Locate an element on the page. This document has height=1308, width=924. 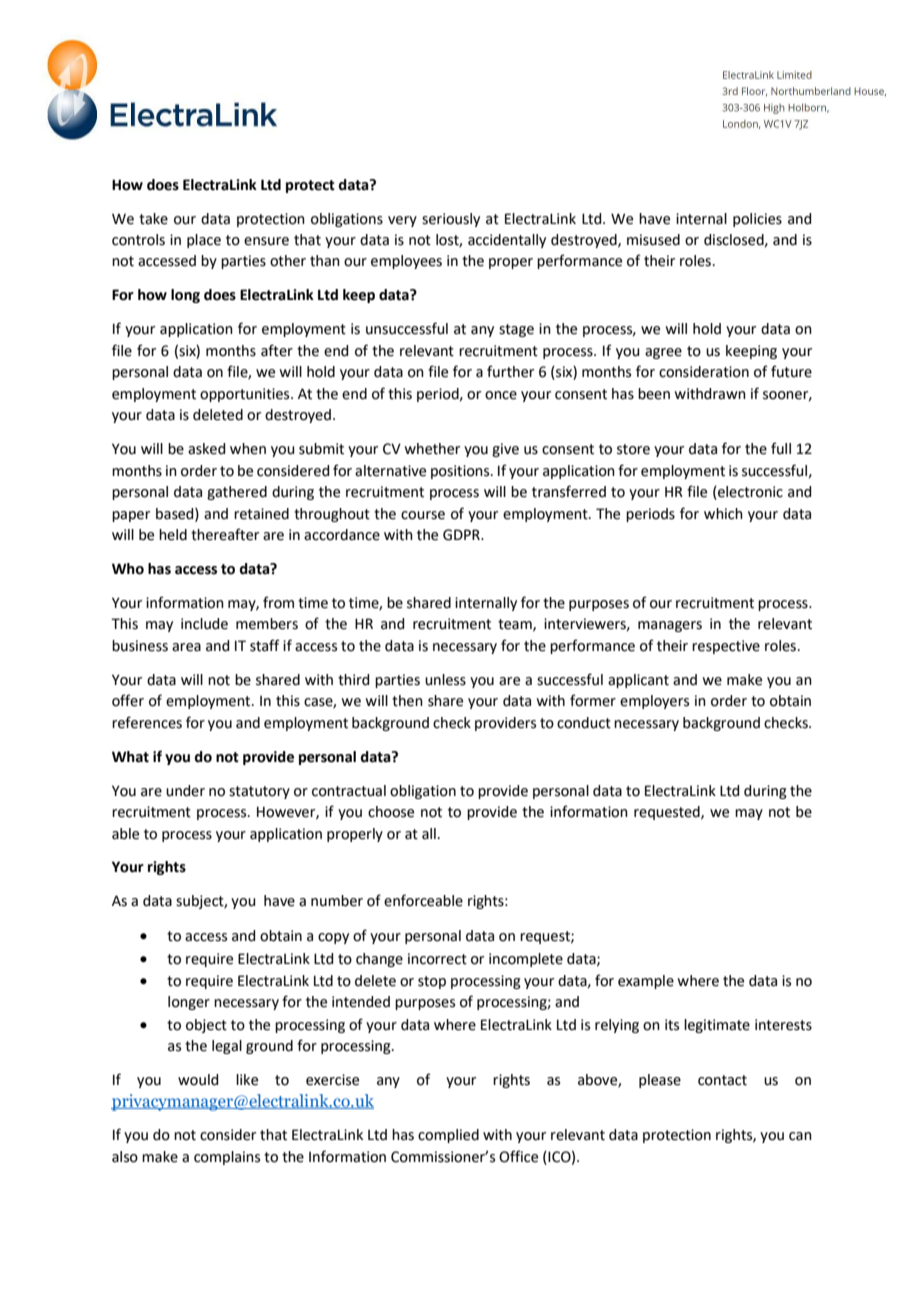
place is located at coordinates (204, 241).
